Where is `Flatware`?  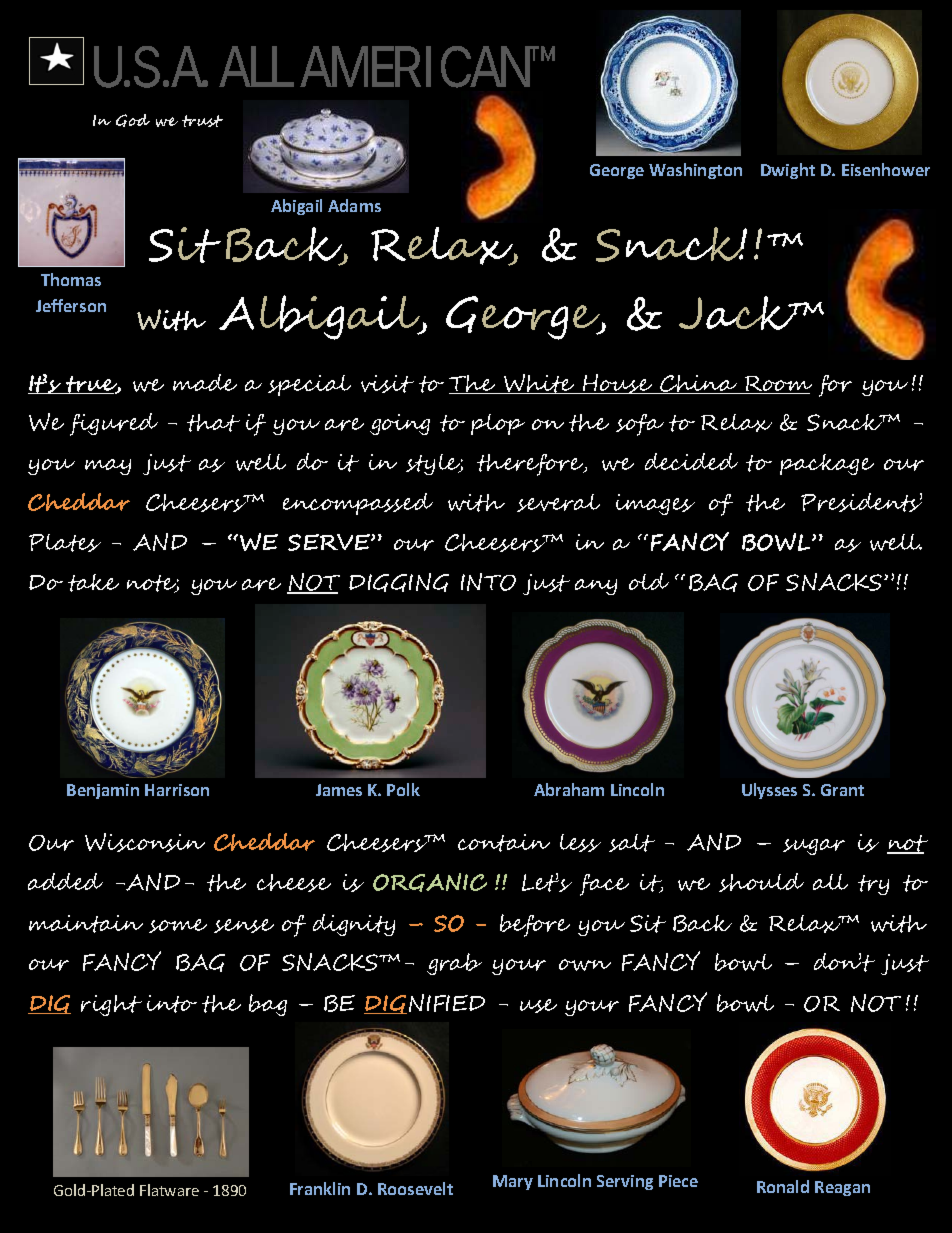
Flatware is located at coordinates (169, 1190).
